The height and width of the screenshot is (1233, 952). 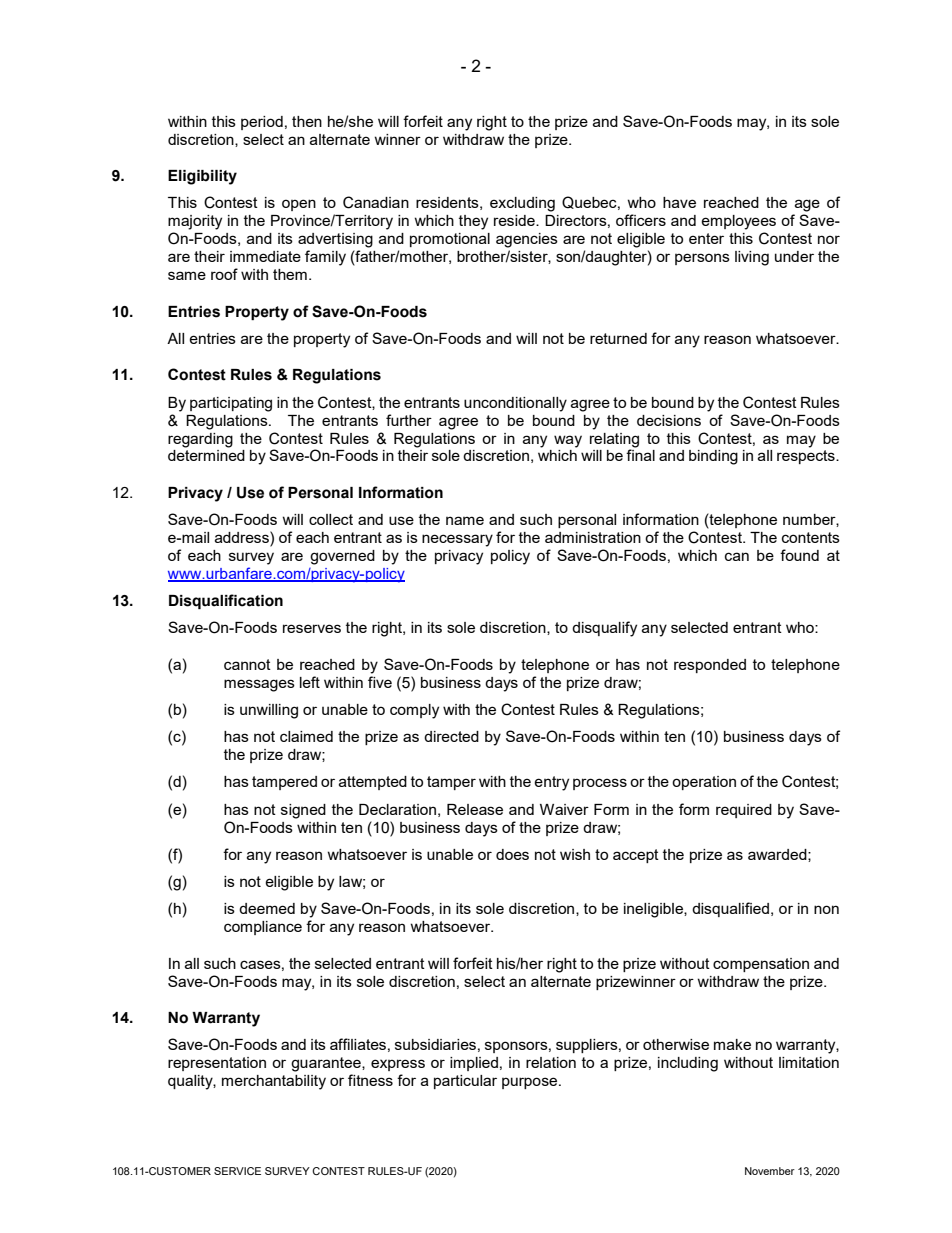 I want to click on period, so click(x=262, y=123).
